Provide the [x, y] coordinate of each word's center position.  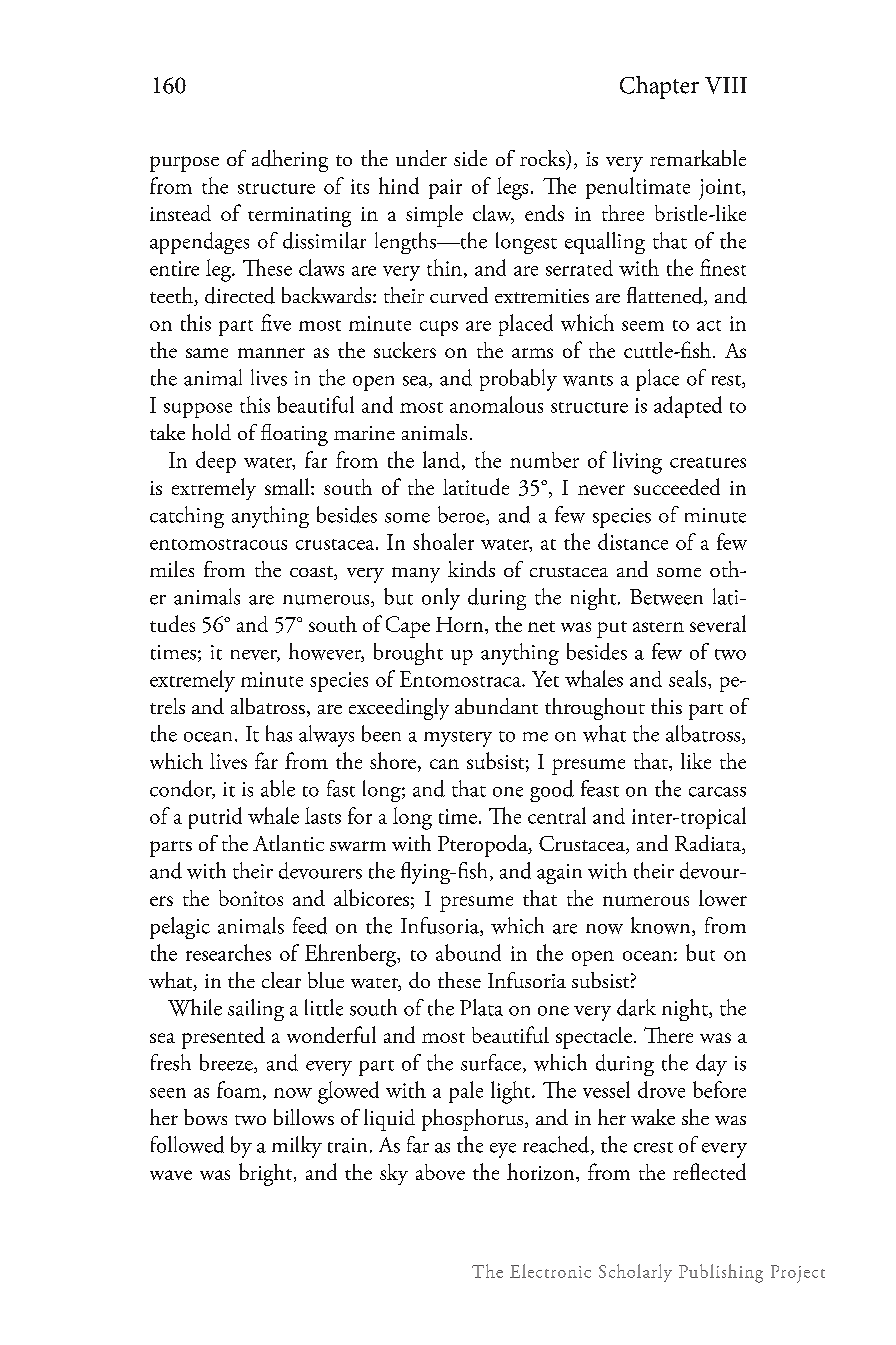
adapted [688, 407]
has [279, 733]
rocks [543, 158]
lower [723, 898]
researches [228, 952]
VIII [726, 85]
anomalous [496, 404]
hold [211, 432]
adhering [290, 161]
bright [265, 1174]
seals [689, 678]
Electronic [550, 1271]
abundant [496, 706]
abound [468, 952]
